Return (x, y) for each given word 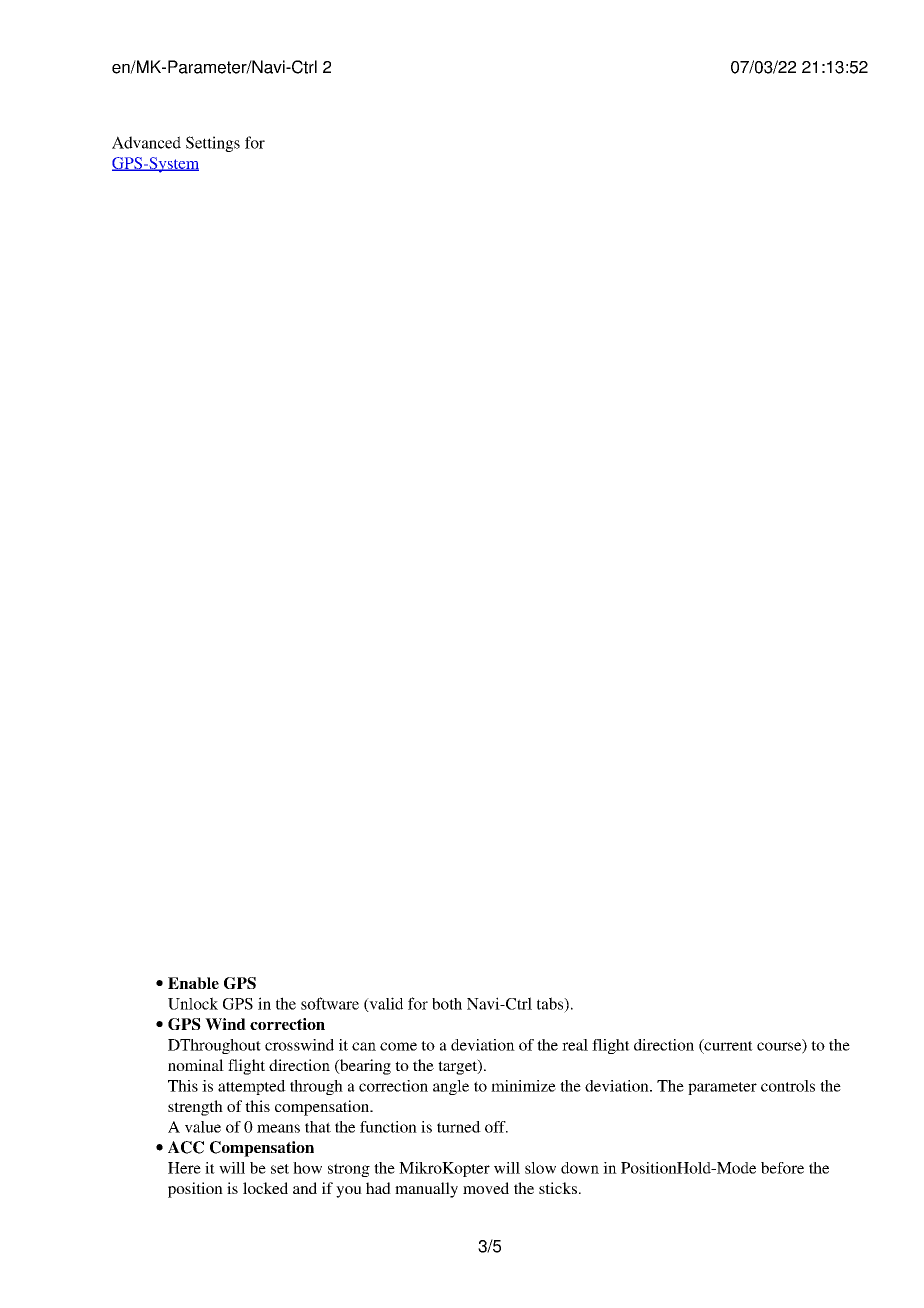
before (782, 1168)
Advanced (146, 142)
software (330, 1003)
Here (184, 1168)
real (575, 1045)
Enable (193, 983)
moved (486, 1188)
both (447, 1004)
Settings (213, 144)
